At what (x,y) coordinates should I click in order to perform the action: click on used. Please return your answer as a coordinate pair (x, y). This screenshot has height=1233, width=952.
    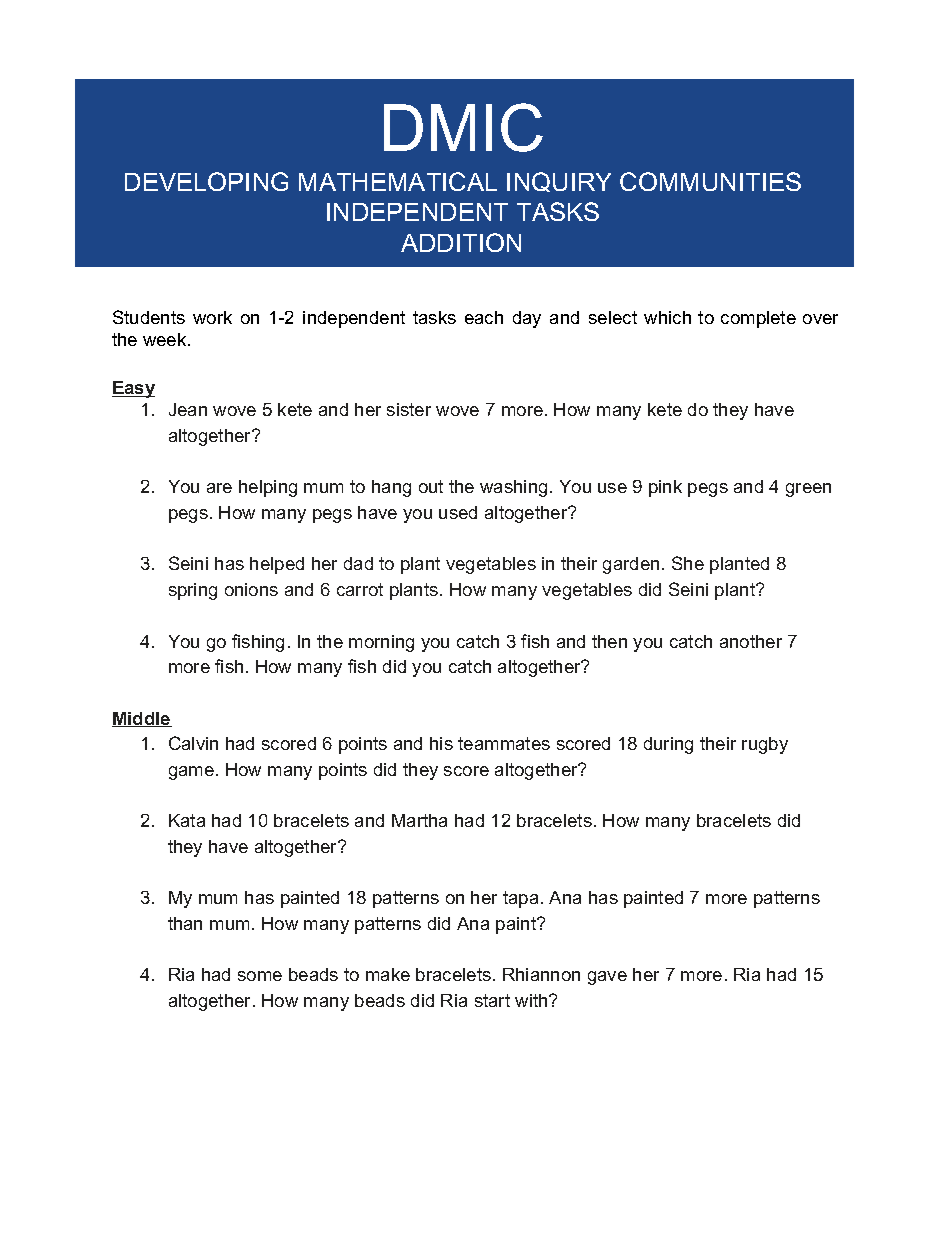
    Looking at the image, I should click on (458, 512).
